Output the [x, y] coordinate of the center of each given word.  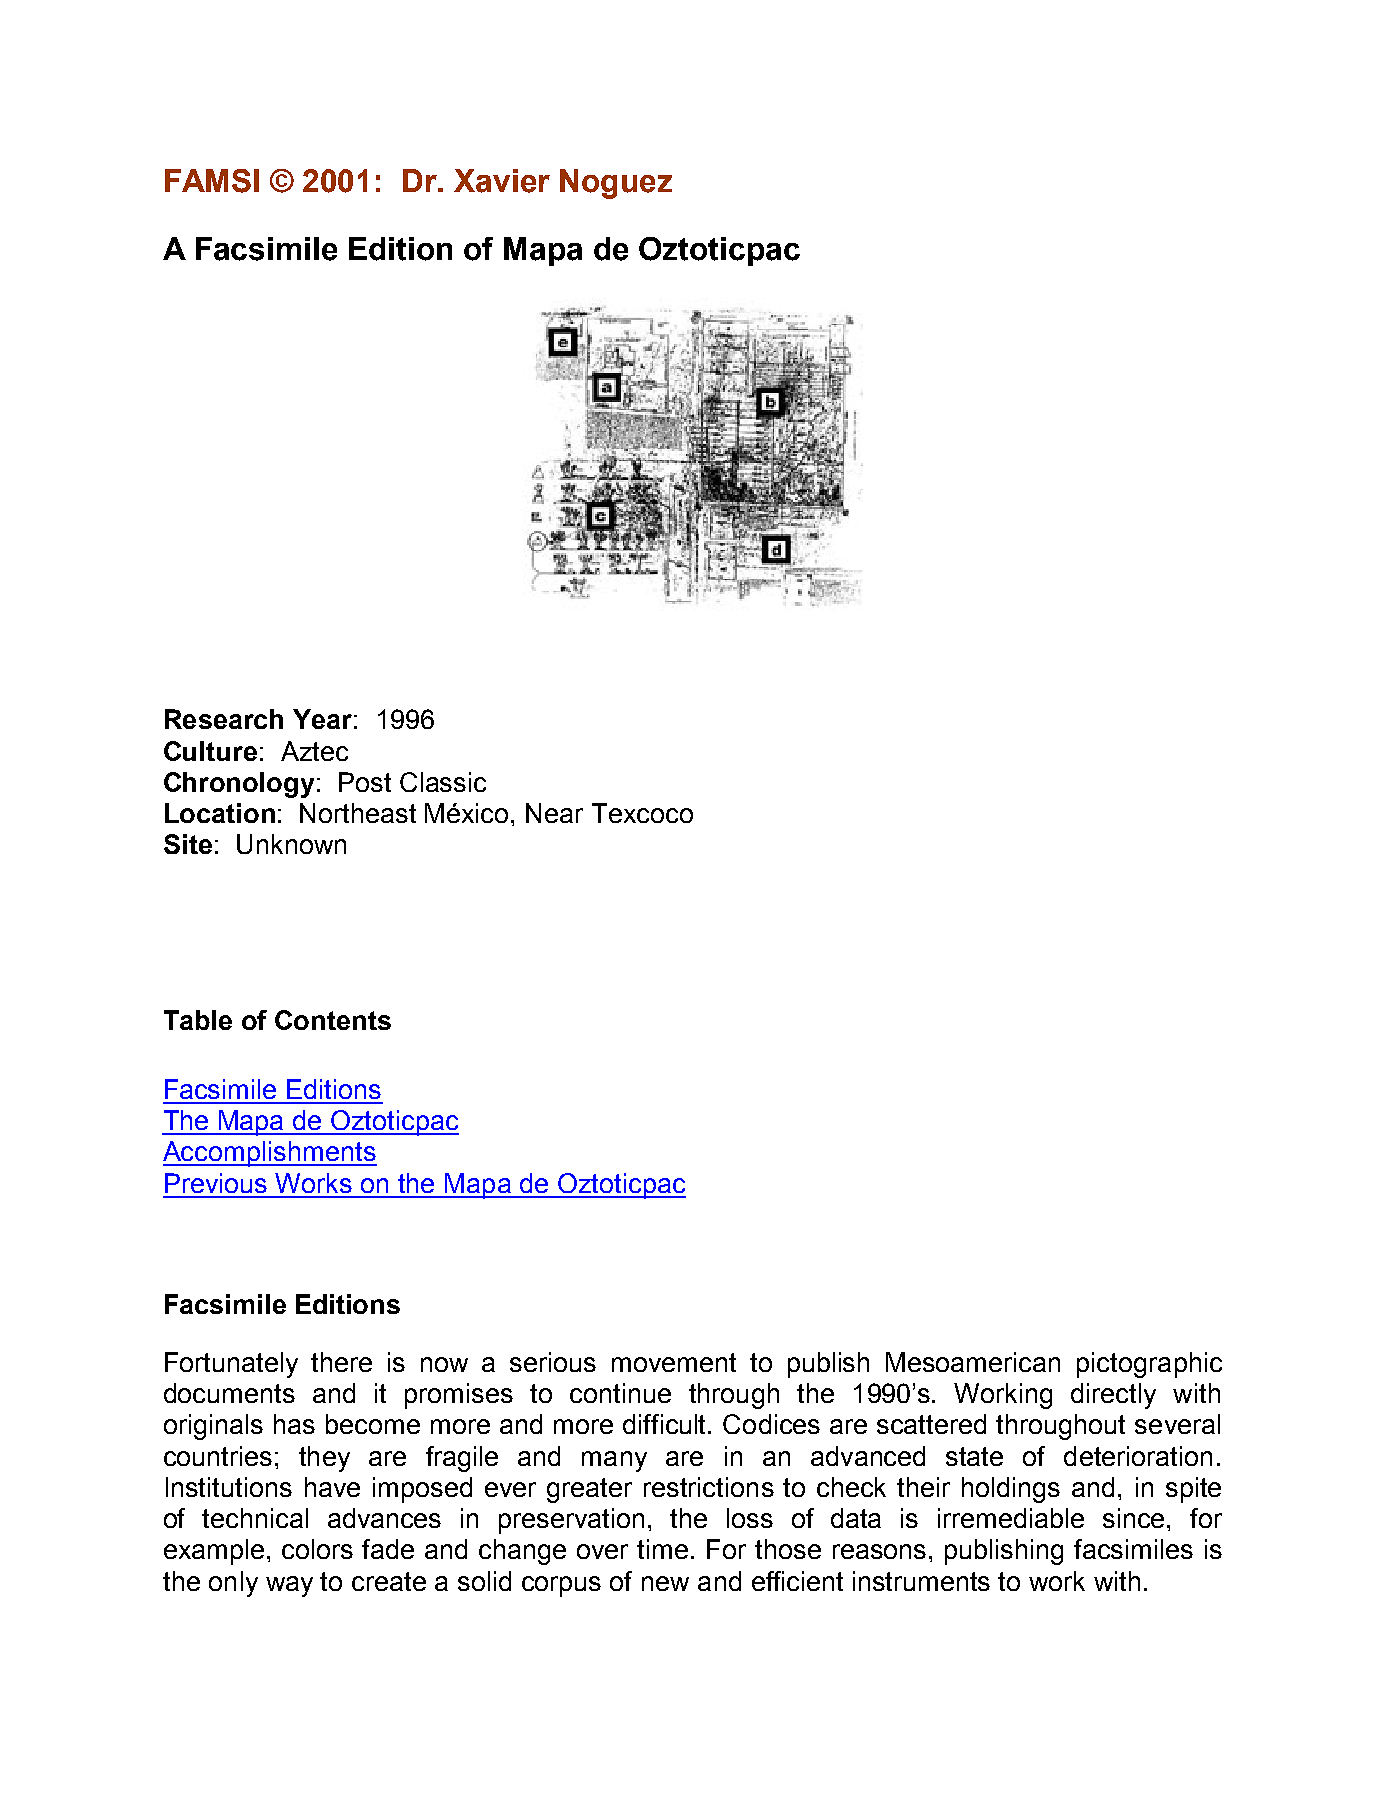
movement [674, 1362]
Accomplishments [270, 1154]
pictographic [1149, 1365]
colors [317, 1549]
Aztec [314, 751]
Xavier [502, 181]
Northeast [358, 813]
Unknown [291, 844]
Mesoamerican [973, 1362]
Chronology [239, 785]
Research [224, 719]
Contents [333, 1020]
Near [554, 813]
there [341, 1362]
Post [365, 782]
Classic [443, 782]
